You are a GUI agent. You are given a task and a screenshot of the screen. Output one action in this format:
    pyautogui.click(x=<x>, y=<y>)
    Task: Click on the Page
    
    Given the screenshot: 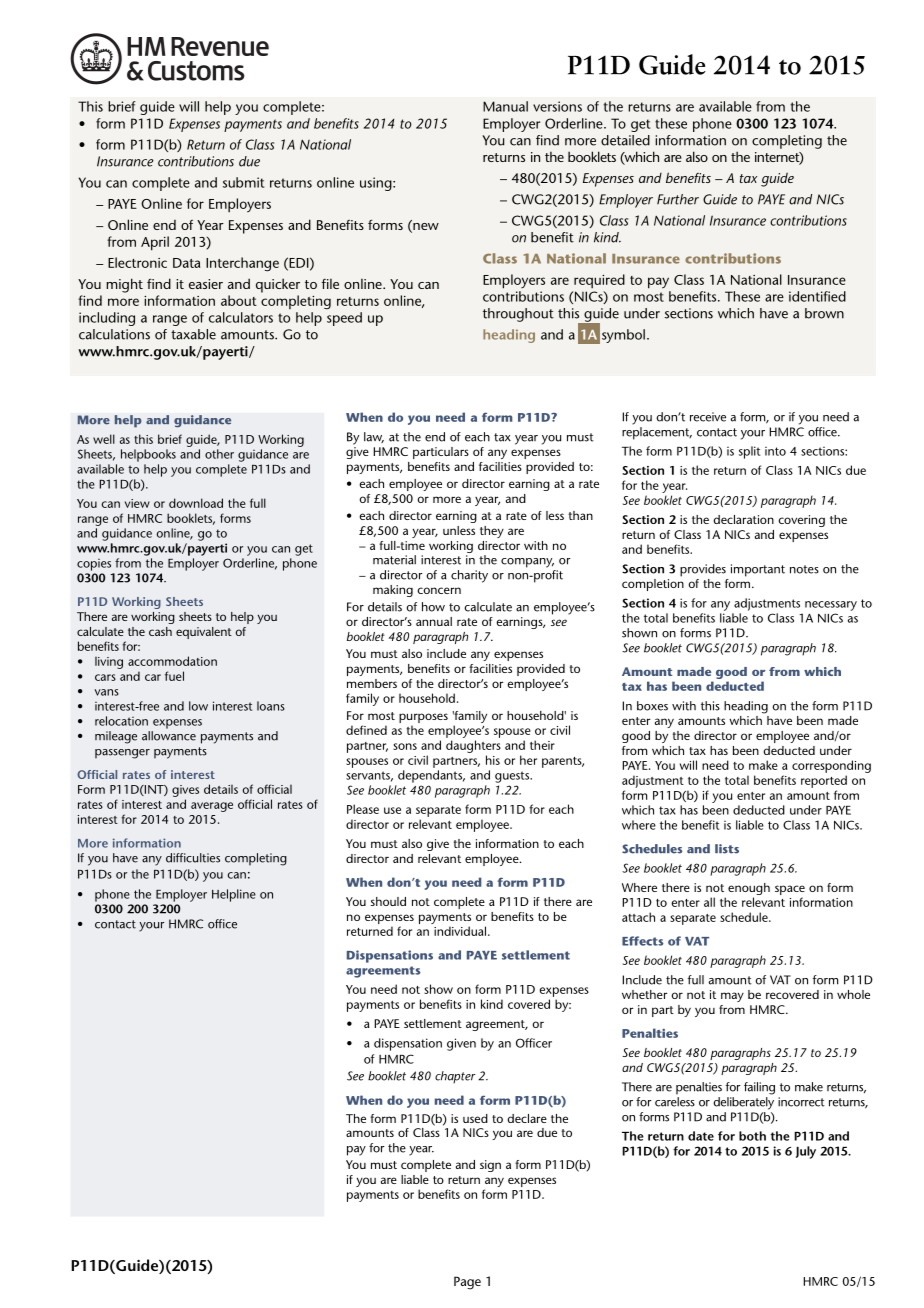 What is the action you would take?
    pyautogui.click(x=467, y=1283)
